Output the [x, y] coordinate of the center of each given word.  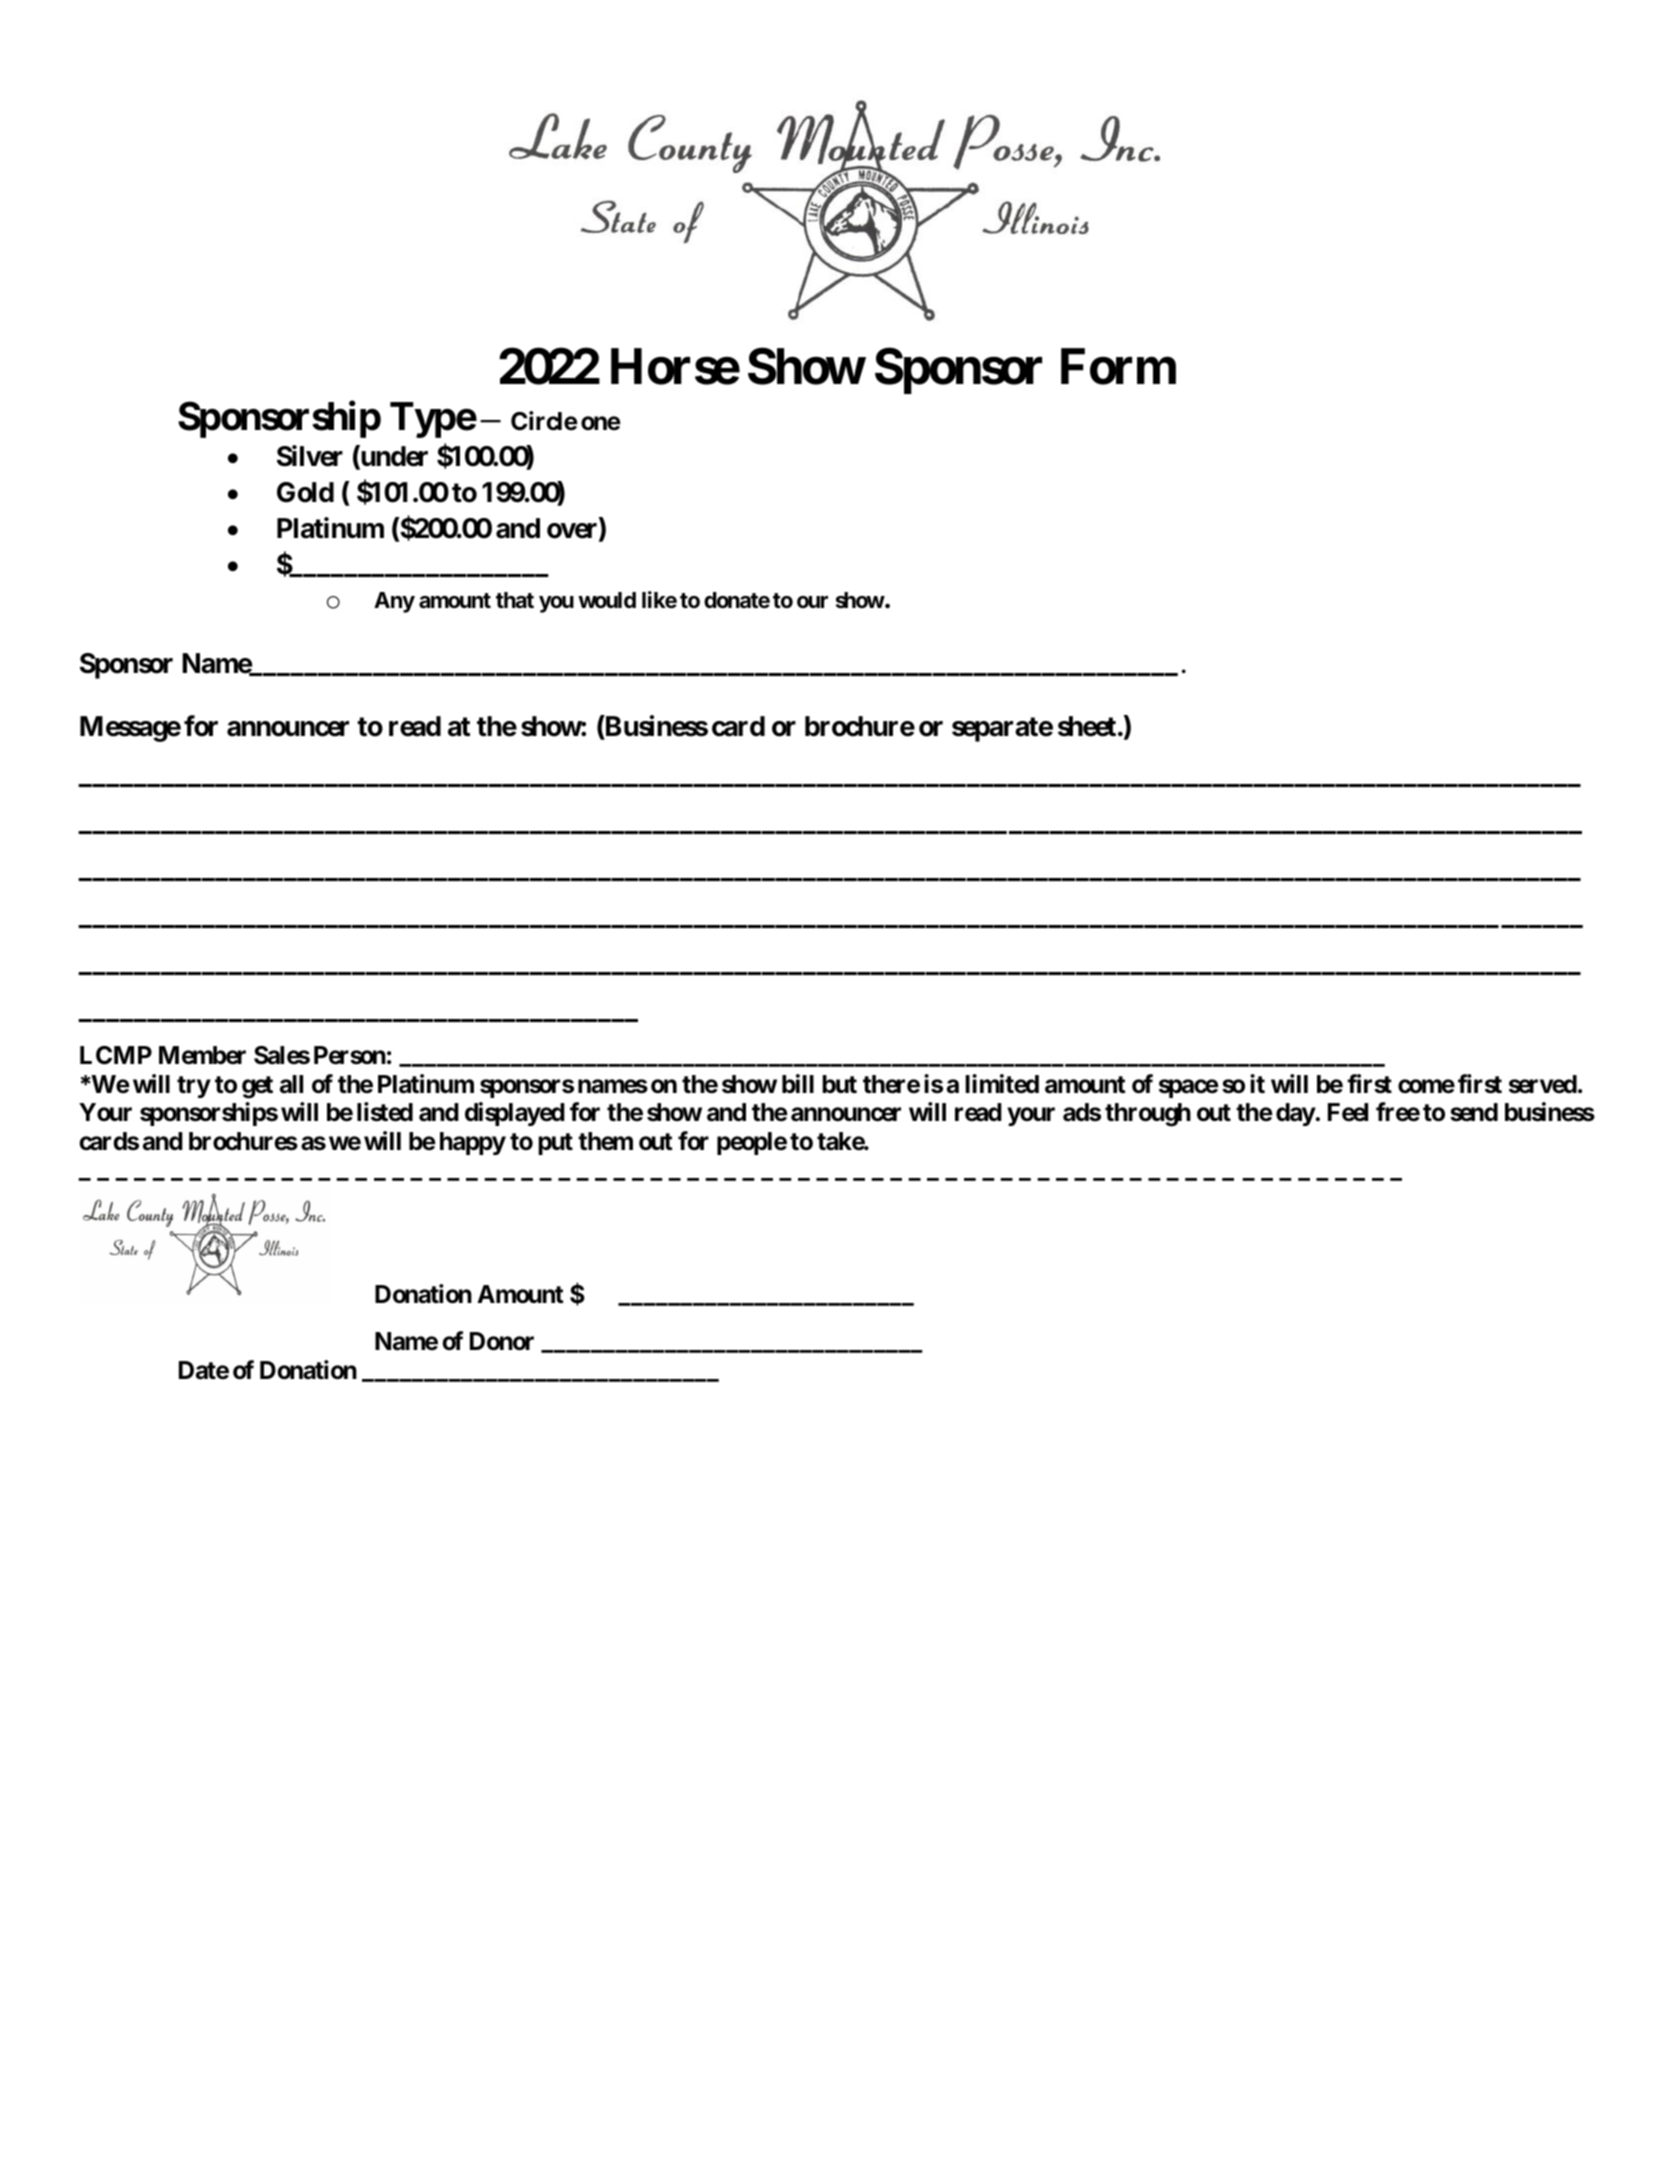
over [573, 532]
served [1543, 1084]
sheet [1087, 726]
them [605, 1141]
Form [1118, 367]
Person [350, 1055]
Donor [502, 1341]
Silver [310, 456]
